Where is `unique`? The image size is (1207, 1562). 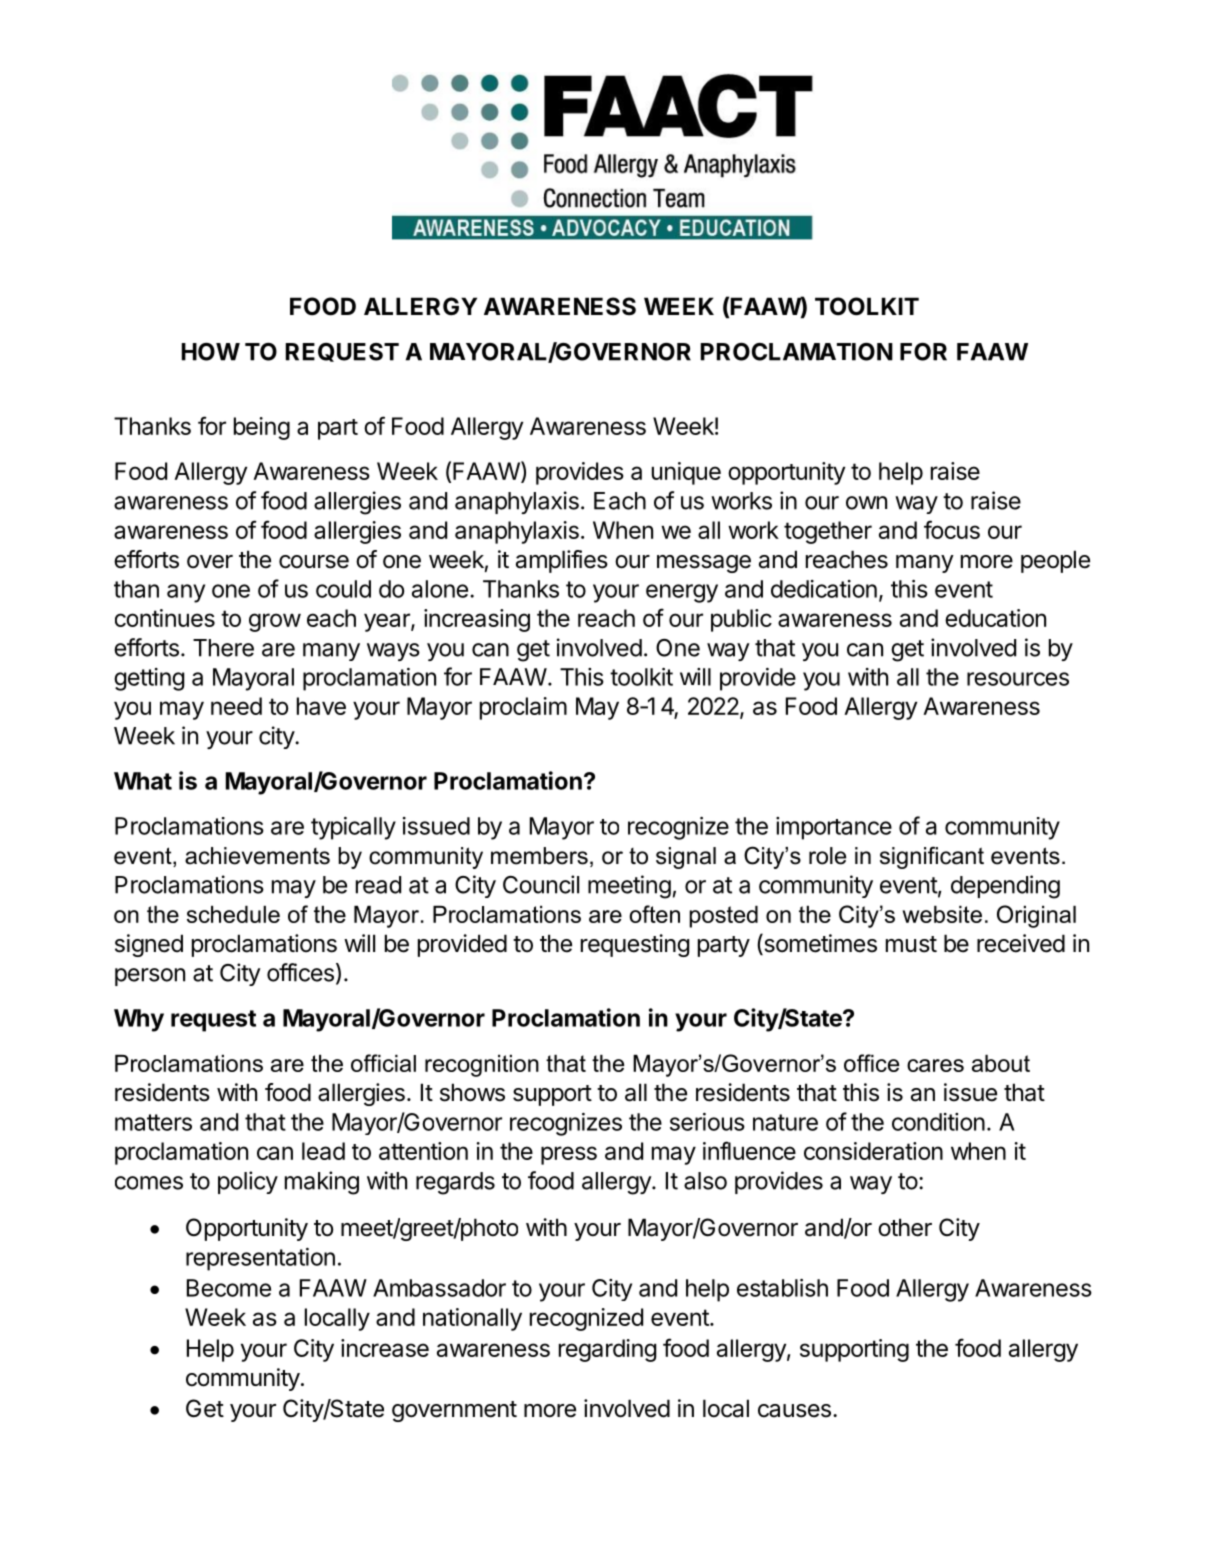 unique is located at coordinates (686, 473).
